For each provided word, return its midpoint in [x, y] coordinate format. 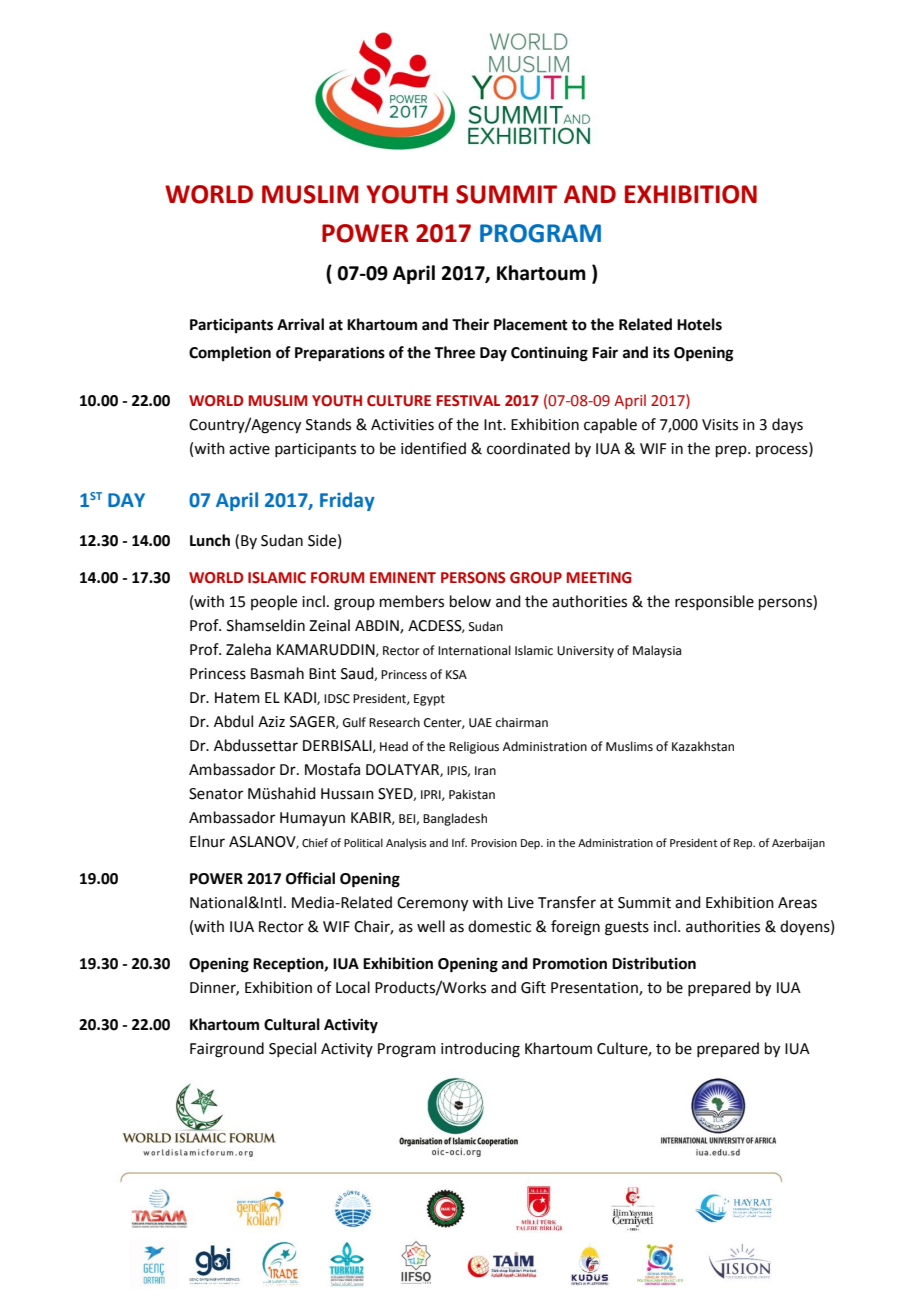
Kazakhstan [703, 746]
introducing [480, 1050]
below [470, 601]
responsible [714, 602]
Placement [531, 324]
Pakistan [472, 794]
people [274, 602]
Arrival [300, 324]
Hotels [699, 324]
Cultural [292, 1024]
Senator [216, 794]
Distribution [654, 963]
